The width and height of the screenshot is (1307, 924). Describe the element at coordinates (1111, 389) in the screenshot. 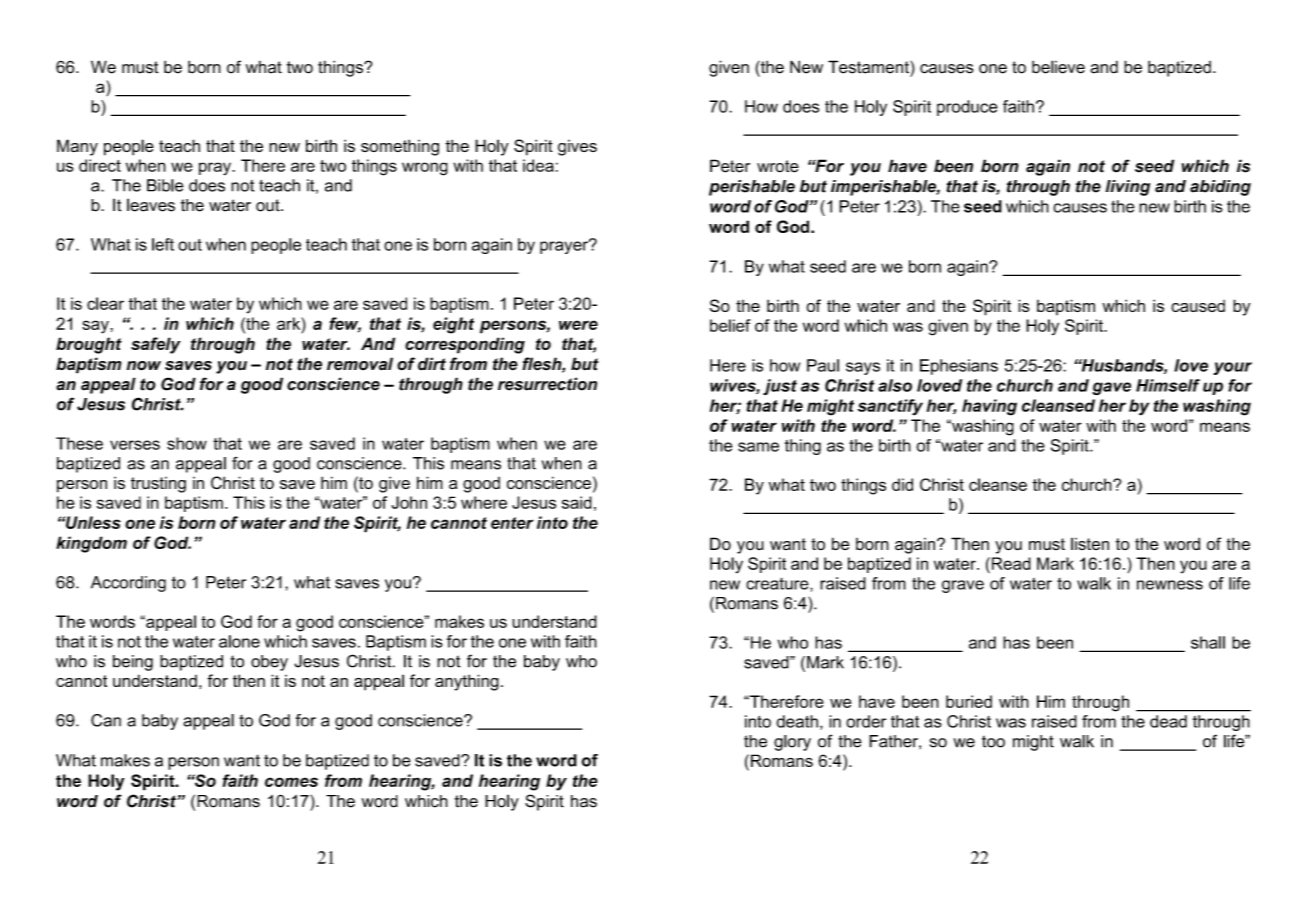

I see `gave` at that location.
